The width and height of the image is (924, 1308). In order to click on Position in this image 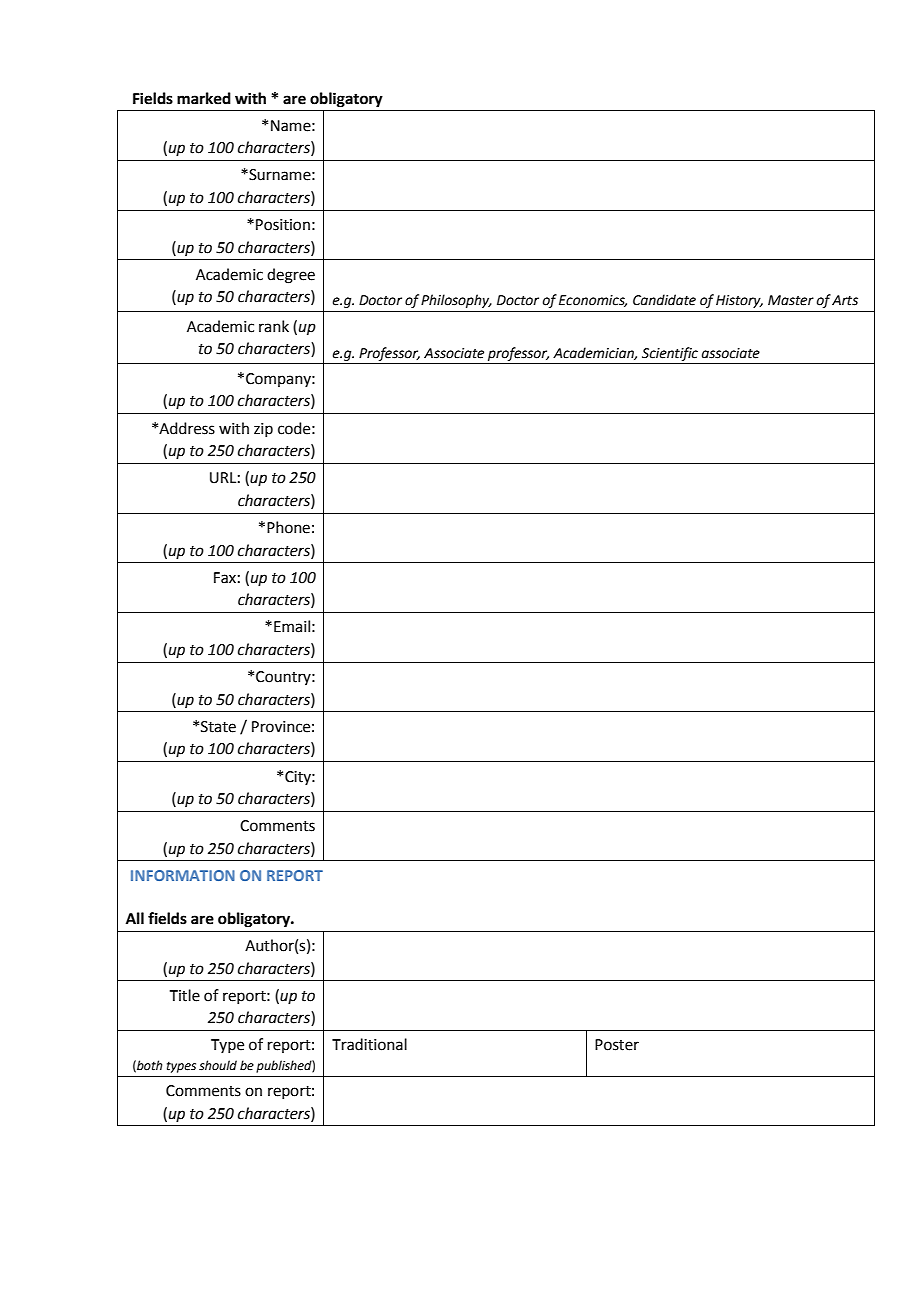, I will do `click(283, 225)`.
